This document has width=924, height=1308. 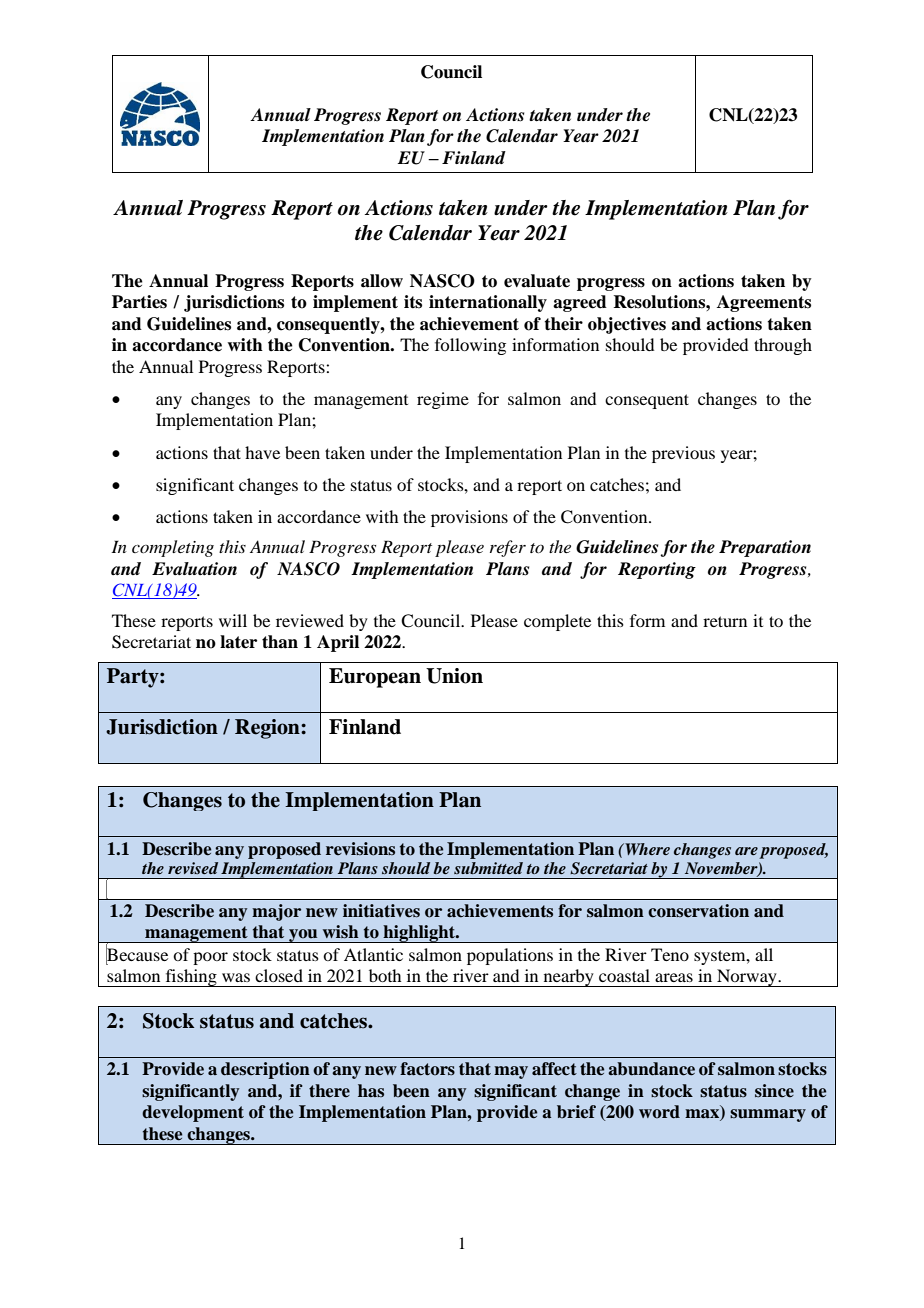 I want to click on Region, so click(x=268, y=729).
